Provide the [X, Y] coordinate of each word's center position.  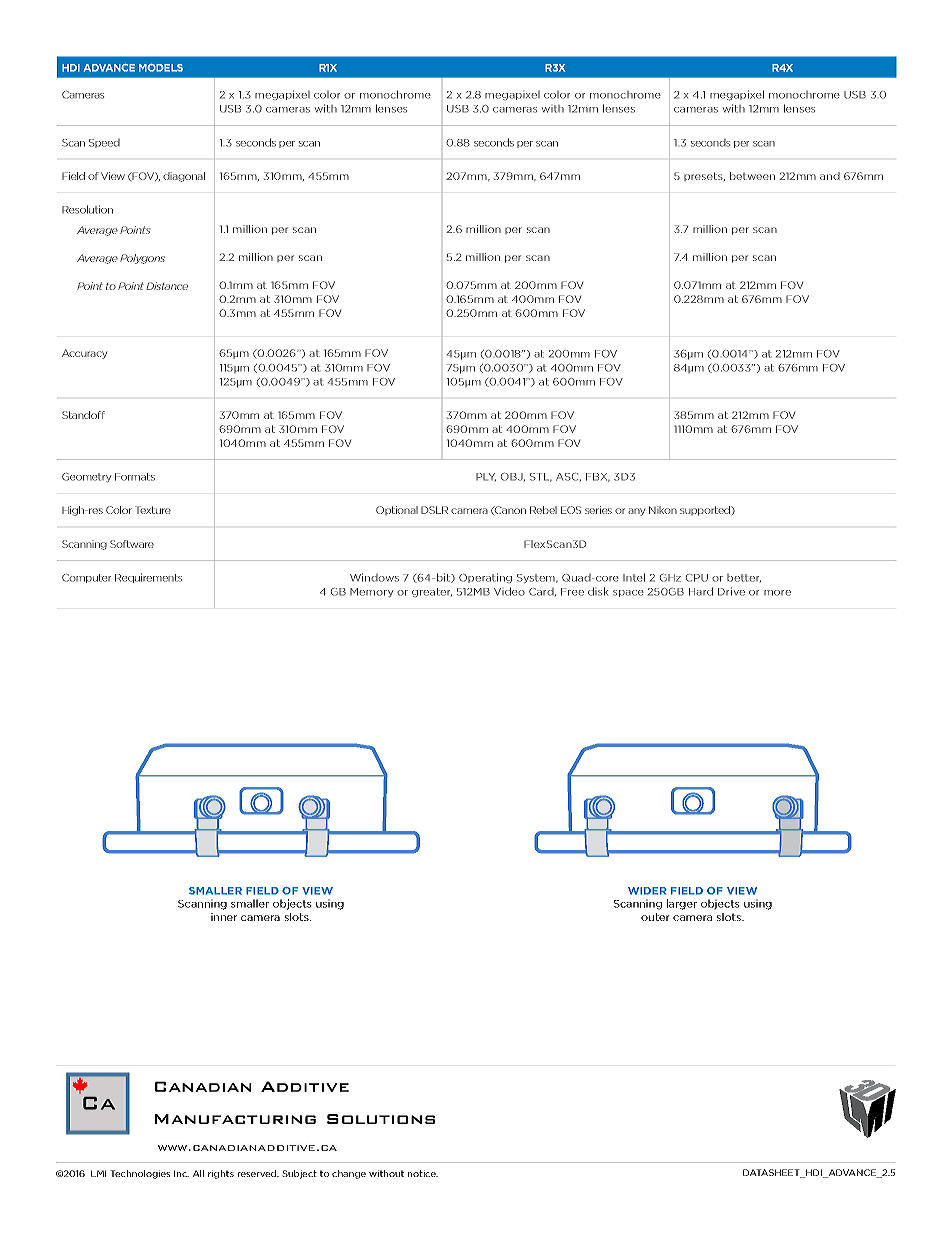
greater [432, 592]
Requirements [148, 578]
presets [704, 176]
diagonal [184, 177]
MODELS [161, 68]
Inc [181, 1173]
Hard [701, 591]
